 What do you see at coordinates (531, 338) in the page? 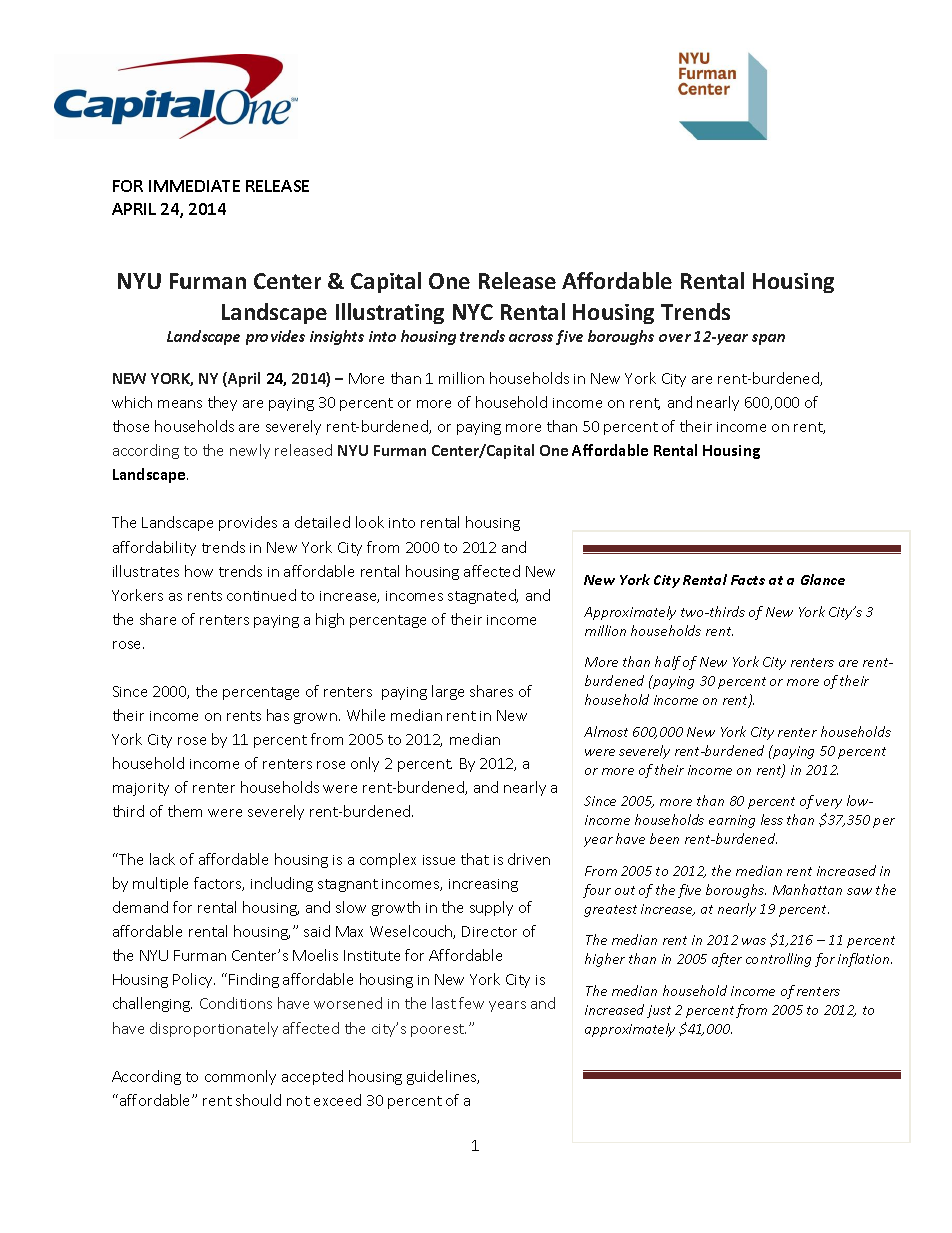
I see `across` at bounding box center [531, 338].
